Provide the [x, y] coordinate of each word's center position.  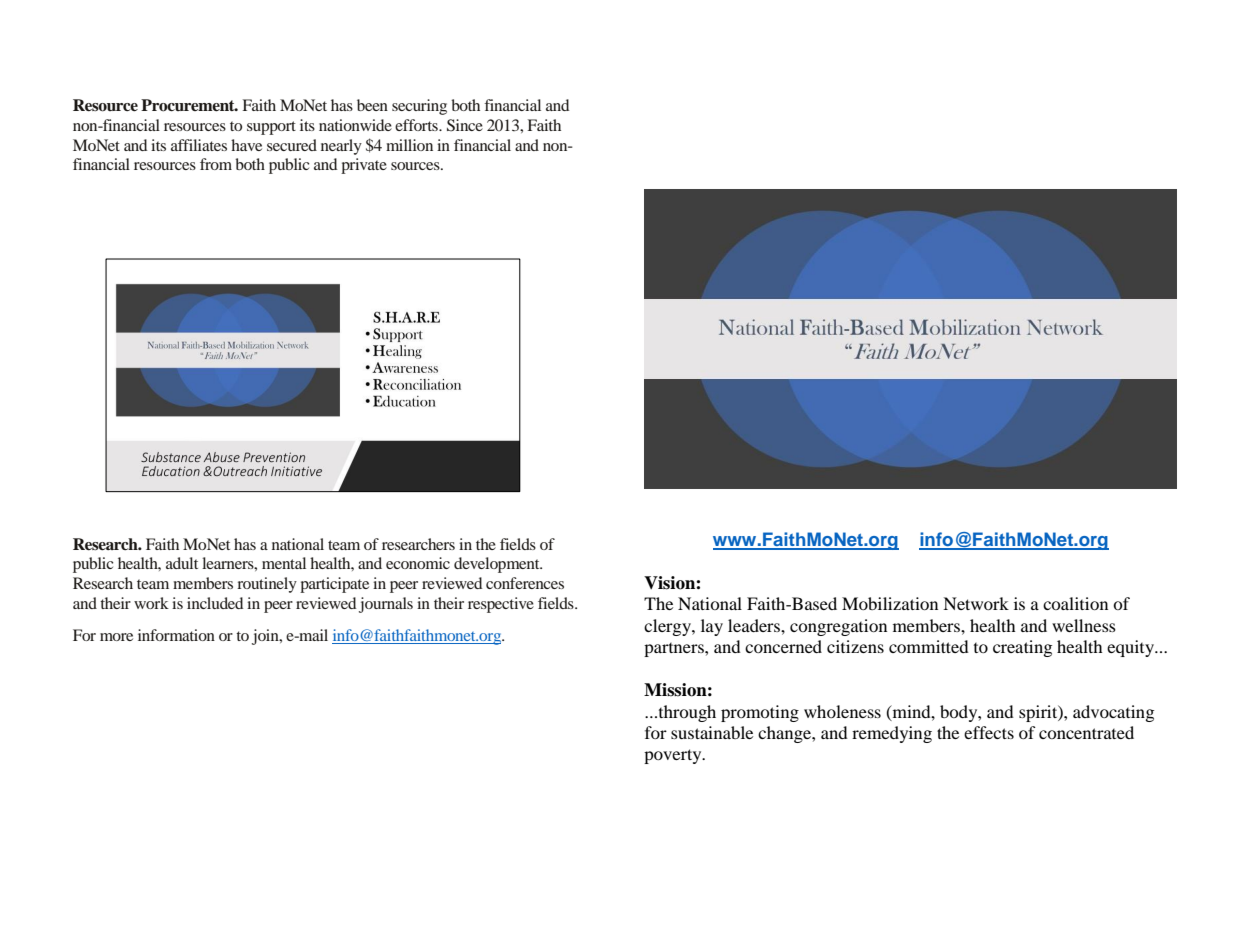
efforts [417, 125]
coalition [1075, 603]
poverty [674, 756]
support [271, 128]
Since [465, 125]
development [498, 565]
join [266, 637]
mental [284, 563]
